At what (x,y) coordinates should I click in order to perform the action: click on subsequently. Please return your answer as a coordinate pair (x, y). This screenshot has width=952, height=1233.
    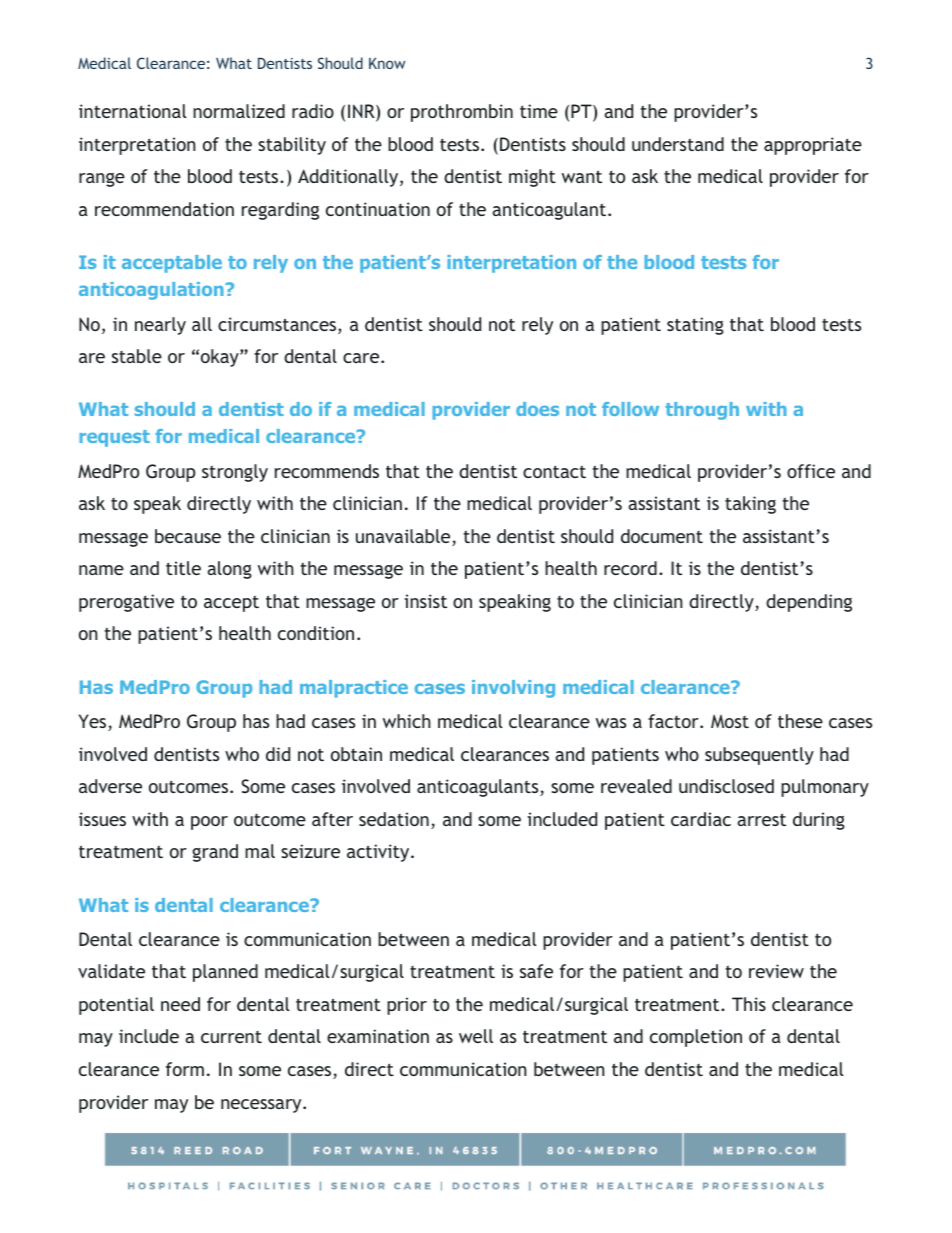
    Looking at the image, I should click on (759, 756).
